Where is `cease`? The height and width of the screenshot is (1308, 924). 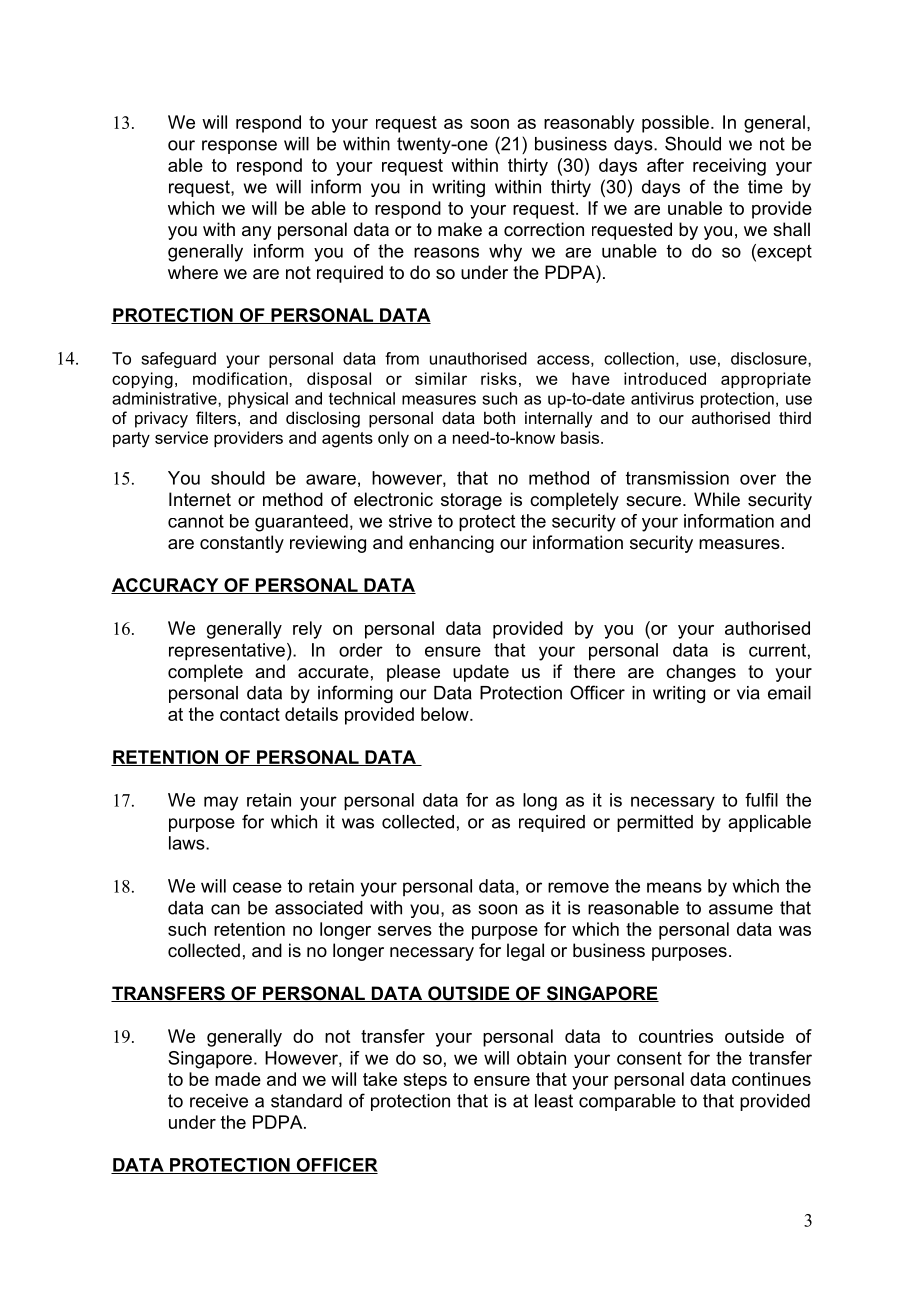
cease is located at coordinates (257, 887).
